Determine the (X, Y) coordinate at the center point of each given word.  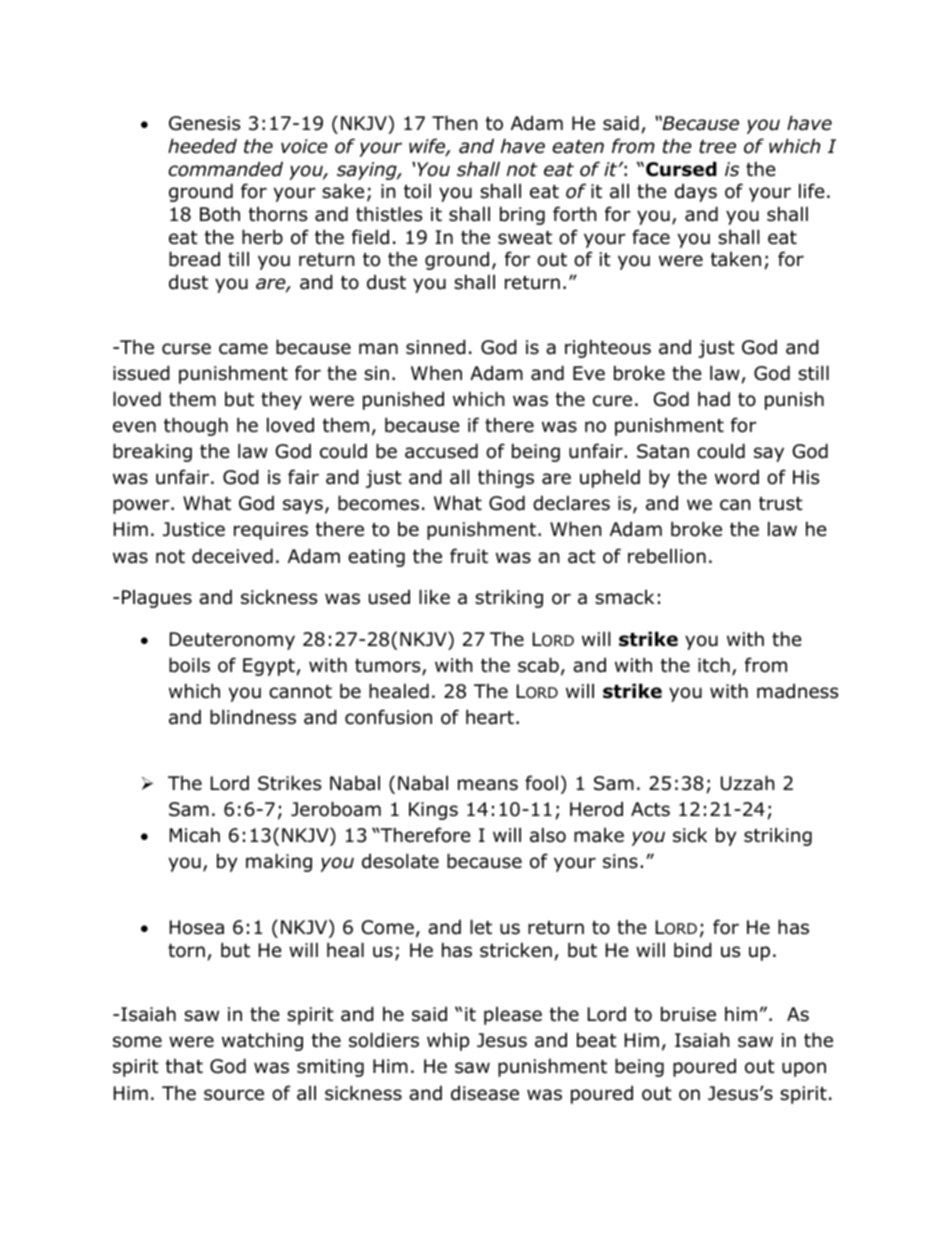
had (714, 399)
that (184, 1066)
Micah (195, 835)
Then (454, 123)
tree (717, 147)
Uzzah (747, 783)
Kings (433, 811)
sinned (436, 347)
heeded (202, 146)
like (434, 597)
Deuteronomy (232, 641)
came (243, 349)
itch (714, 664)
